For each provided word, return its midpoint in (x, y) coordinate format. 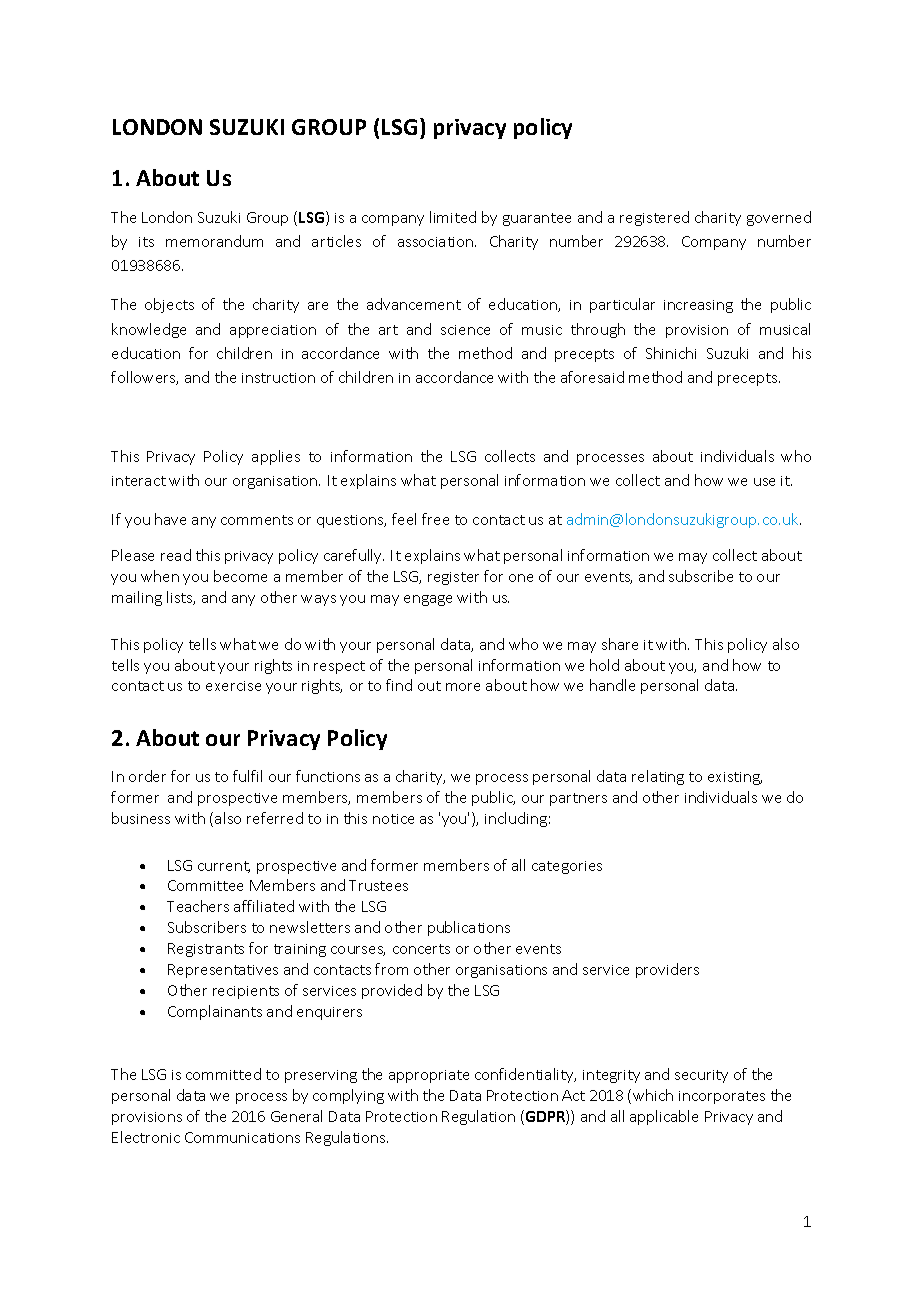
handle (612, 685)
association (437, 242)
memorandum (214, 241)
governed (779, 218)
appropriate (429, 1076)
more (463, 687)
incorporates (722, 1097)
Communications (242, 1137)
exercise (233, 686)
